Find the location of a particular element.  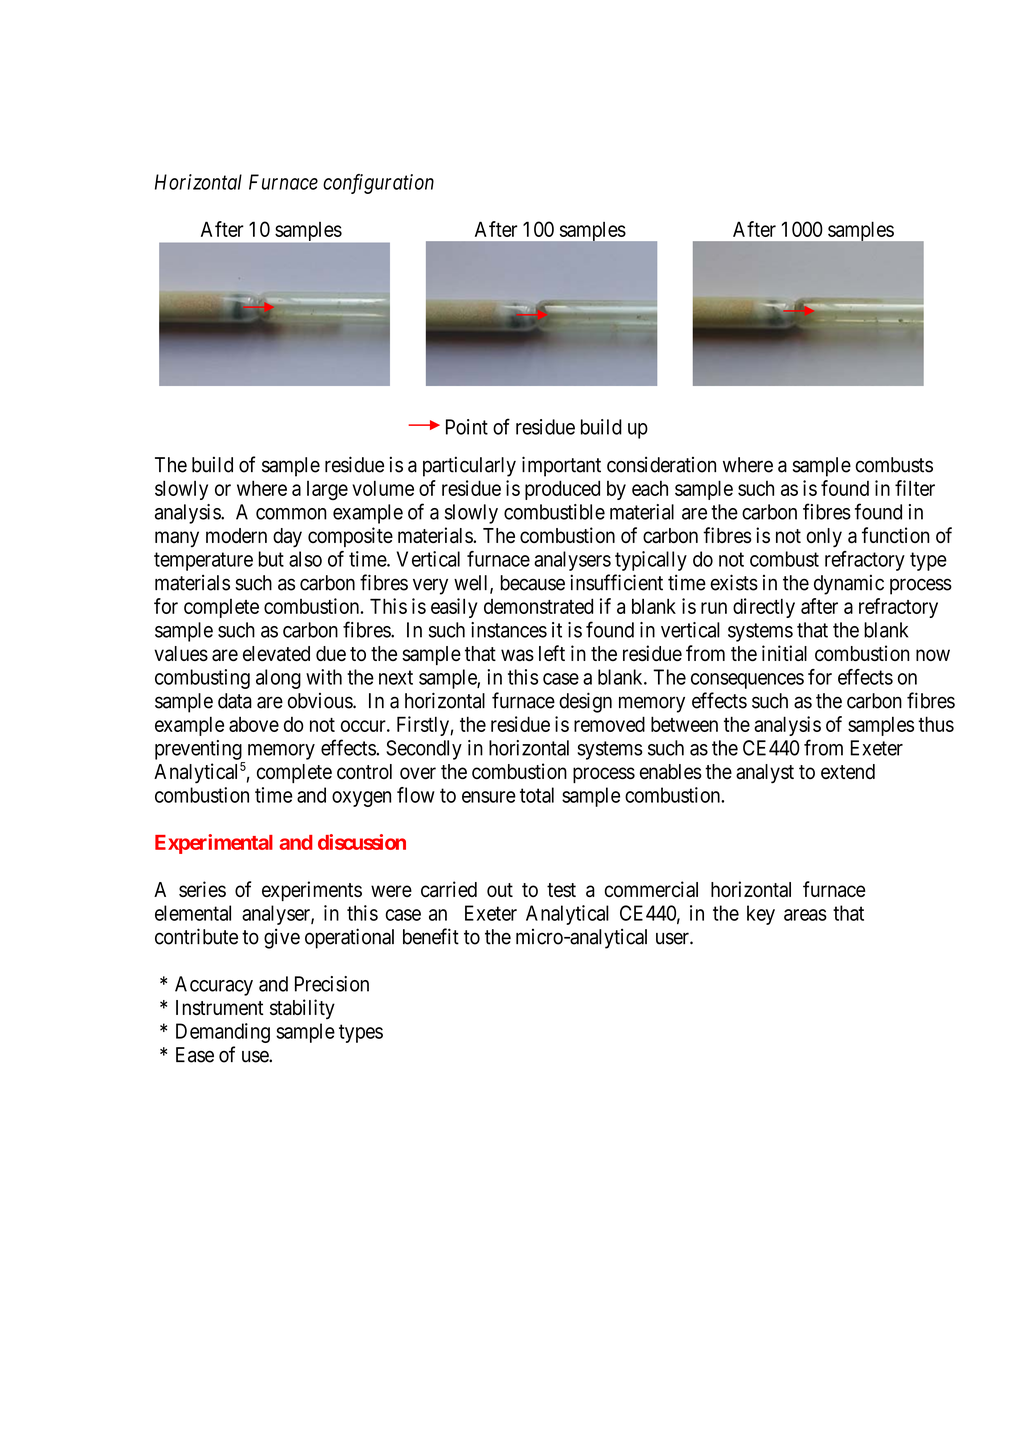

large is located at coordinates (327, 490).
